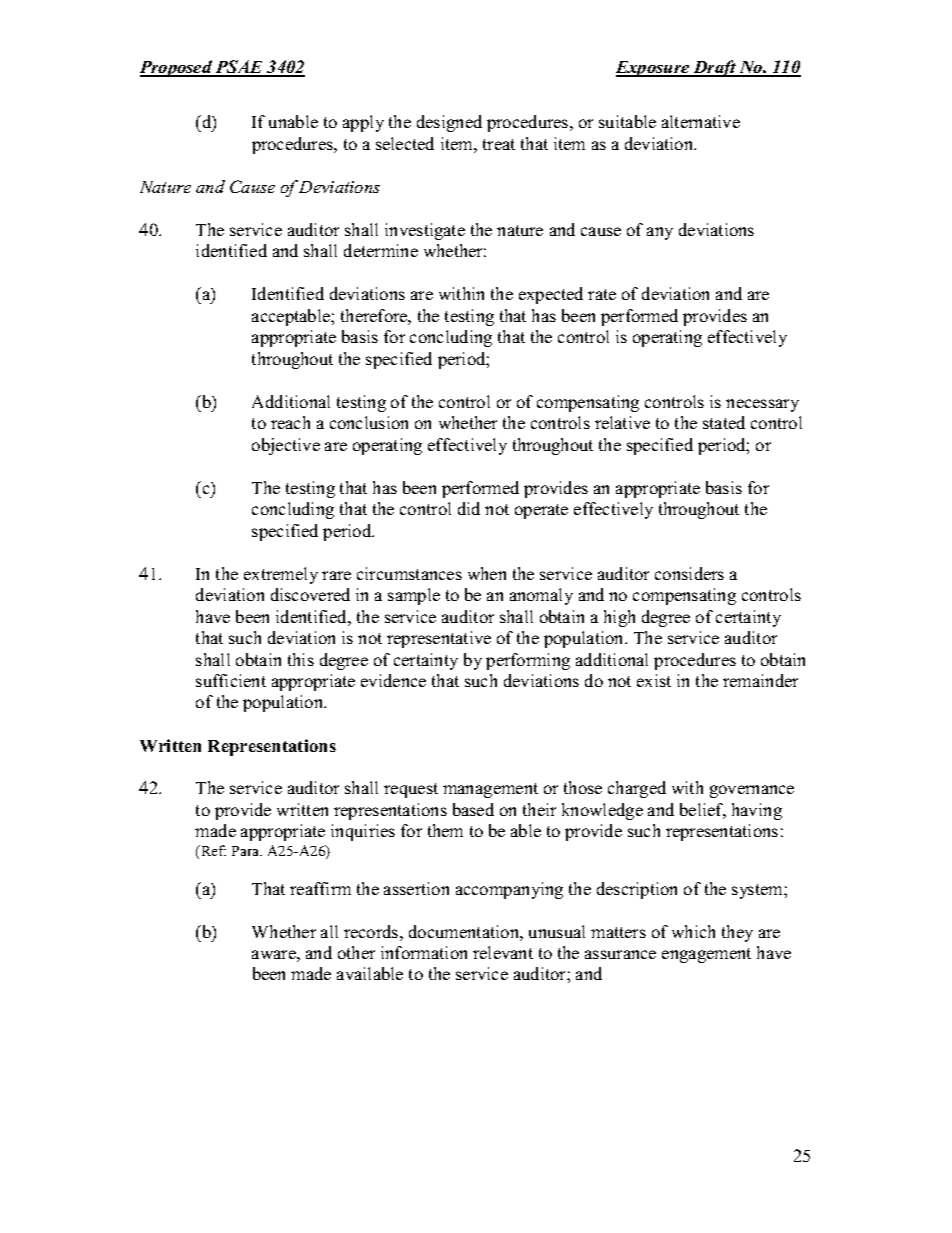 The width and height of the screenshot is (952, 1233). I want to click on alternative, so click(701, 121).
